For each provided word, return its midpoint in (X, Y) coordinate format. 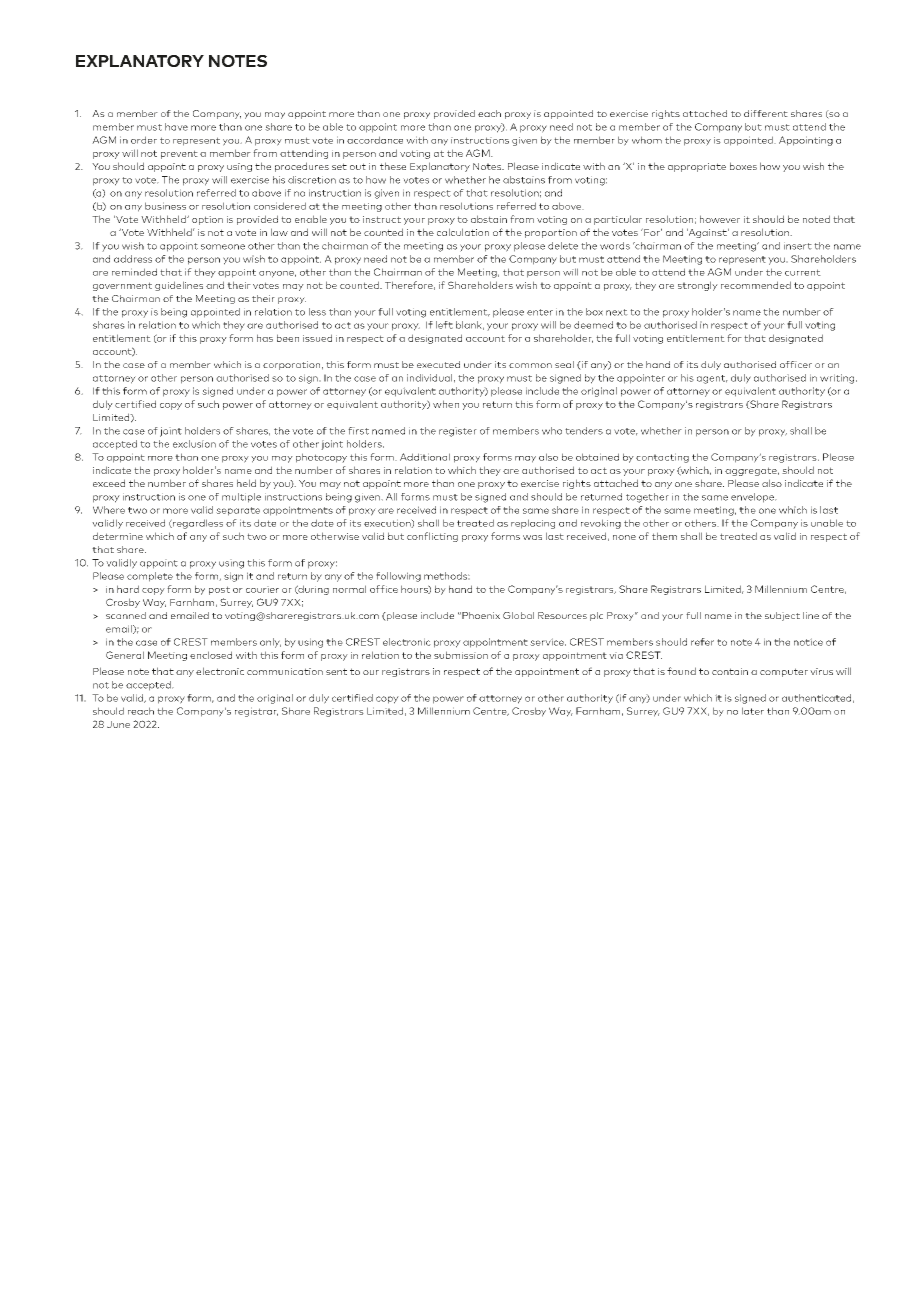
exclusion (194, 444)
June (118, 724)
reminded (134, 272)
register (458, 432)
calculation (463, 232)
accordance (375, 140)
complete (150, 577)
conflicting (432, 537)
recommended (756, 285)
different (766, 113)
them (664, 536)
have (176, 127)
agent (712, 379)
